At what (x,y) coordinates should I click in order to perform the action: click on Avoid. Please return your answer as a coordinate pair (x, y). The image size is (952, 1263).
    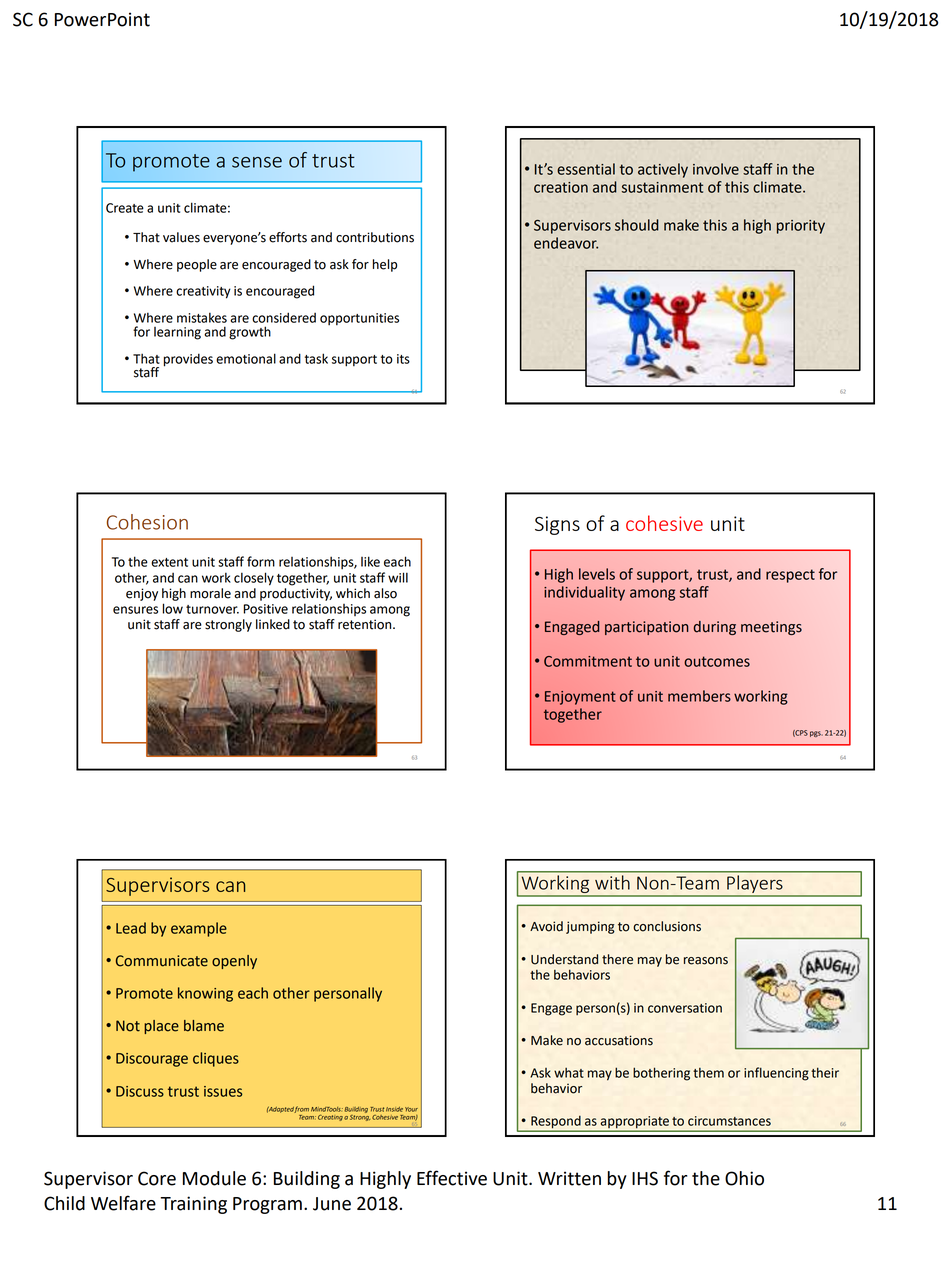
    Looking at the image, I should click on (546, 926).
